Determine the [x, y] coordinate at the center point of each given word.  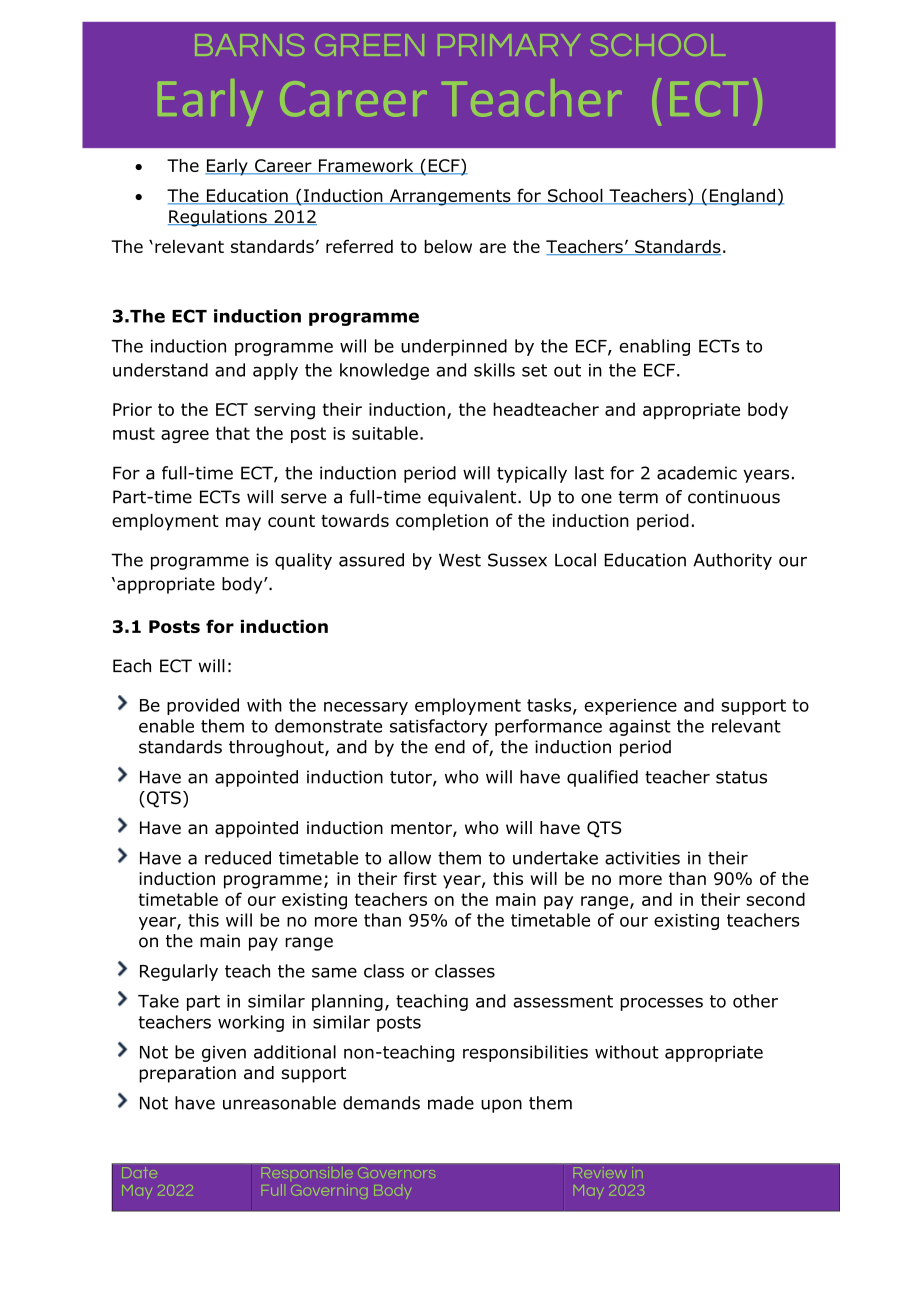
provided [203, 706]
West [460, 560]
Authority [732, 561]
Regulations [218, 218]
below [448, 246]
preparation [187, 1074]
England [743, 197]
